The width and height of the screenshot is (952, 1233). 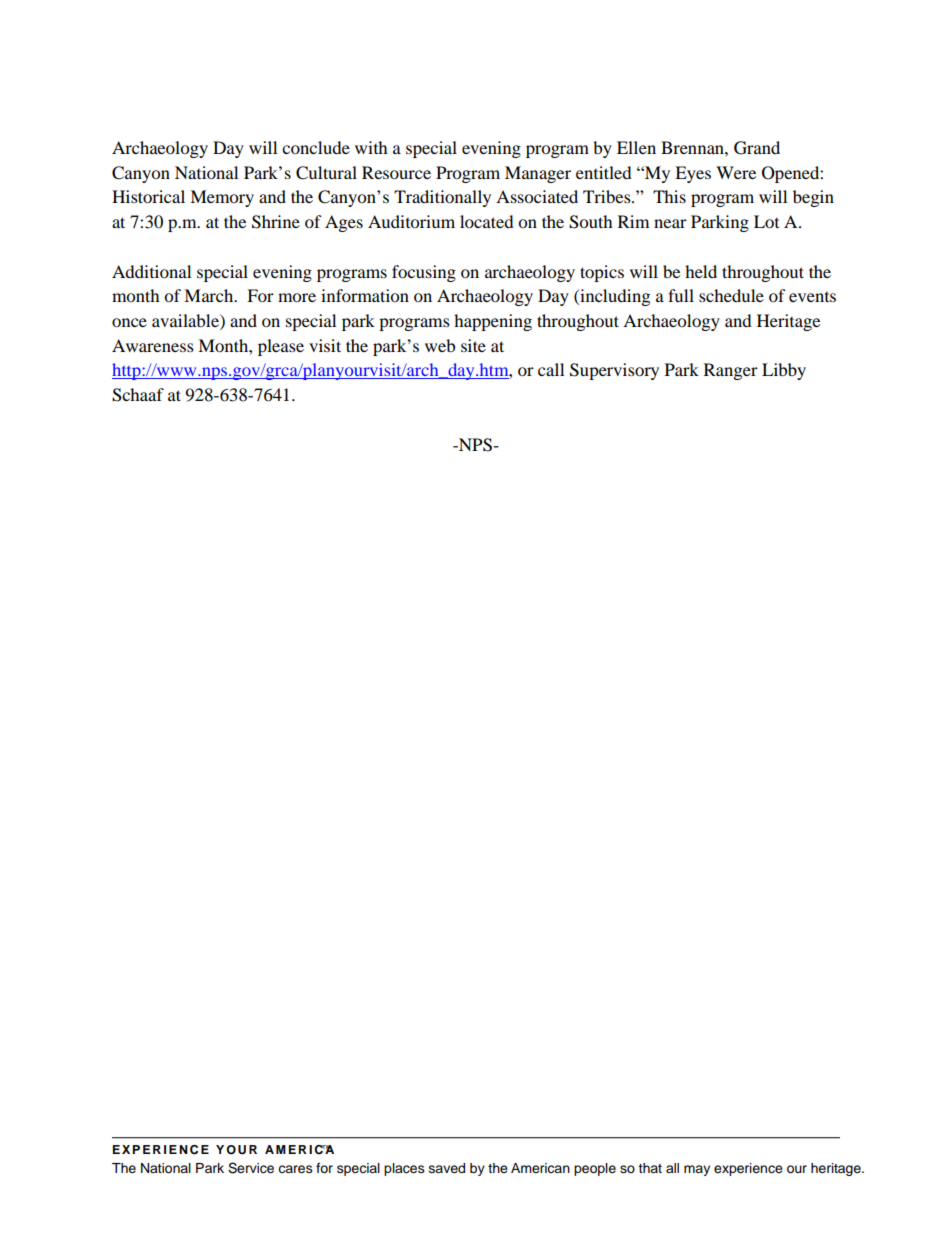 I want to click on call, so click(x=551, y=369).
